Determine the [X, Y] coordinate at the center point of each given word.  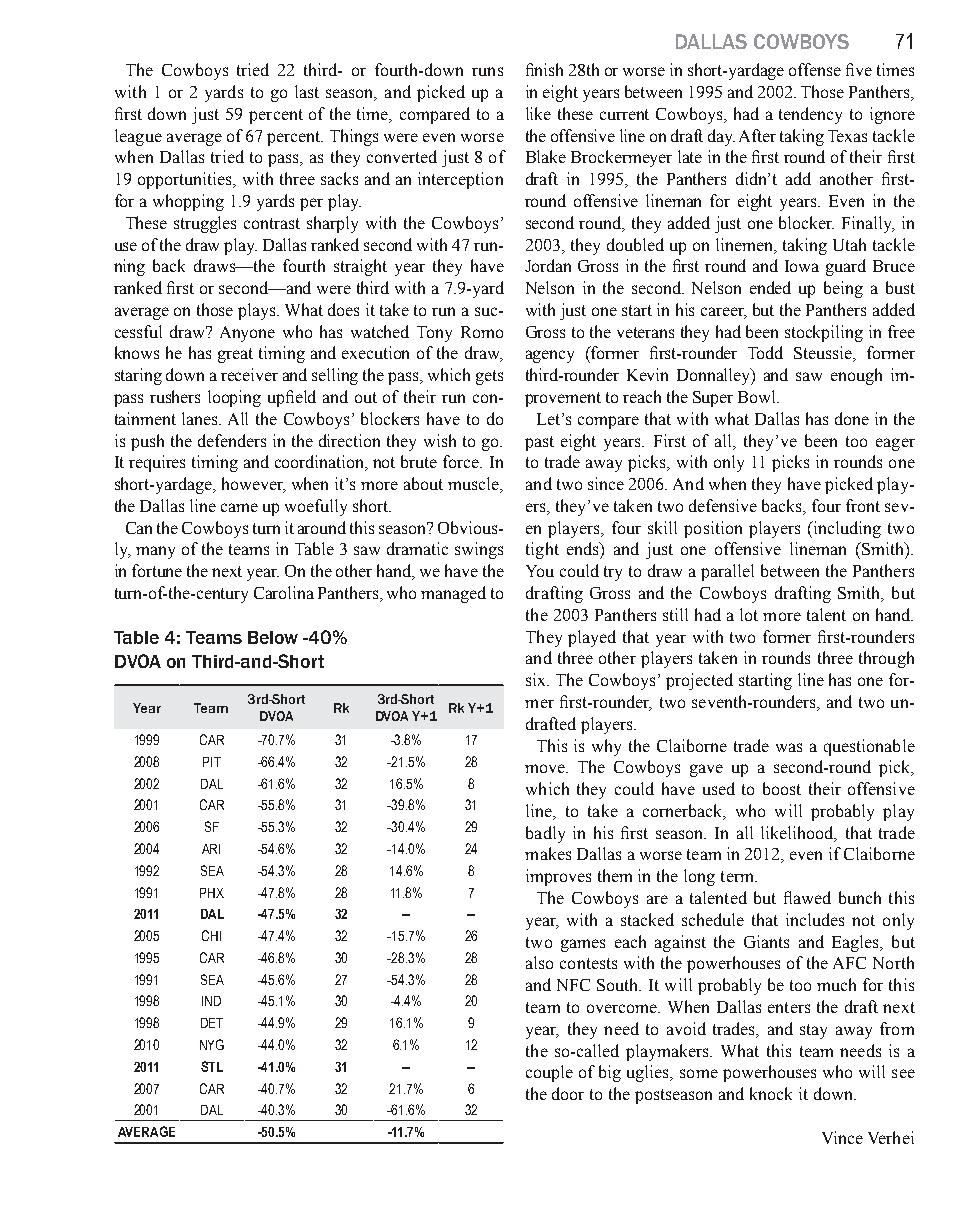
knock [771, 1093]
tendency [810, 115]
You [540, 571]
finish [544, 69]
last [307, 91]
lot [749, 614]
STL [212, 1066]
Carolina [284, 592]
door [568, 1093]
